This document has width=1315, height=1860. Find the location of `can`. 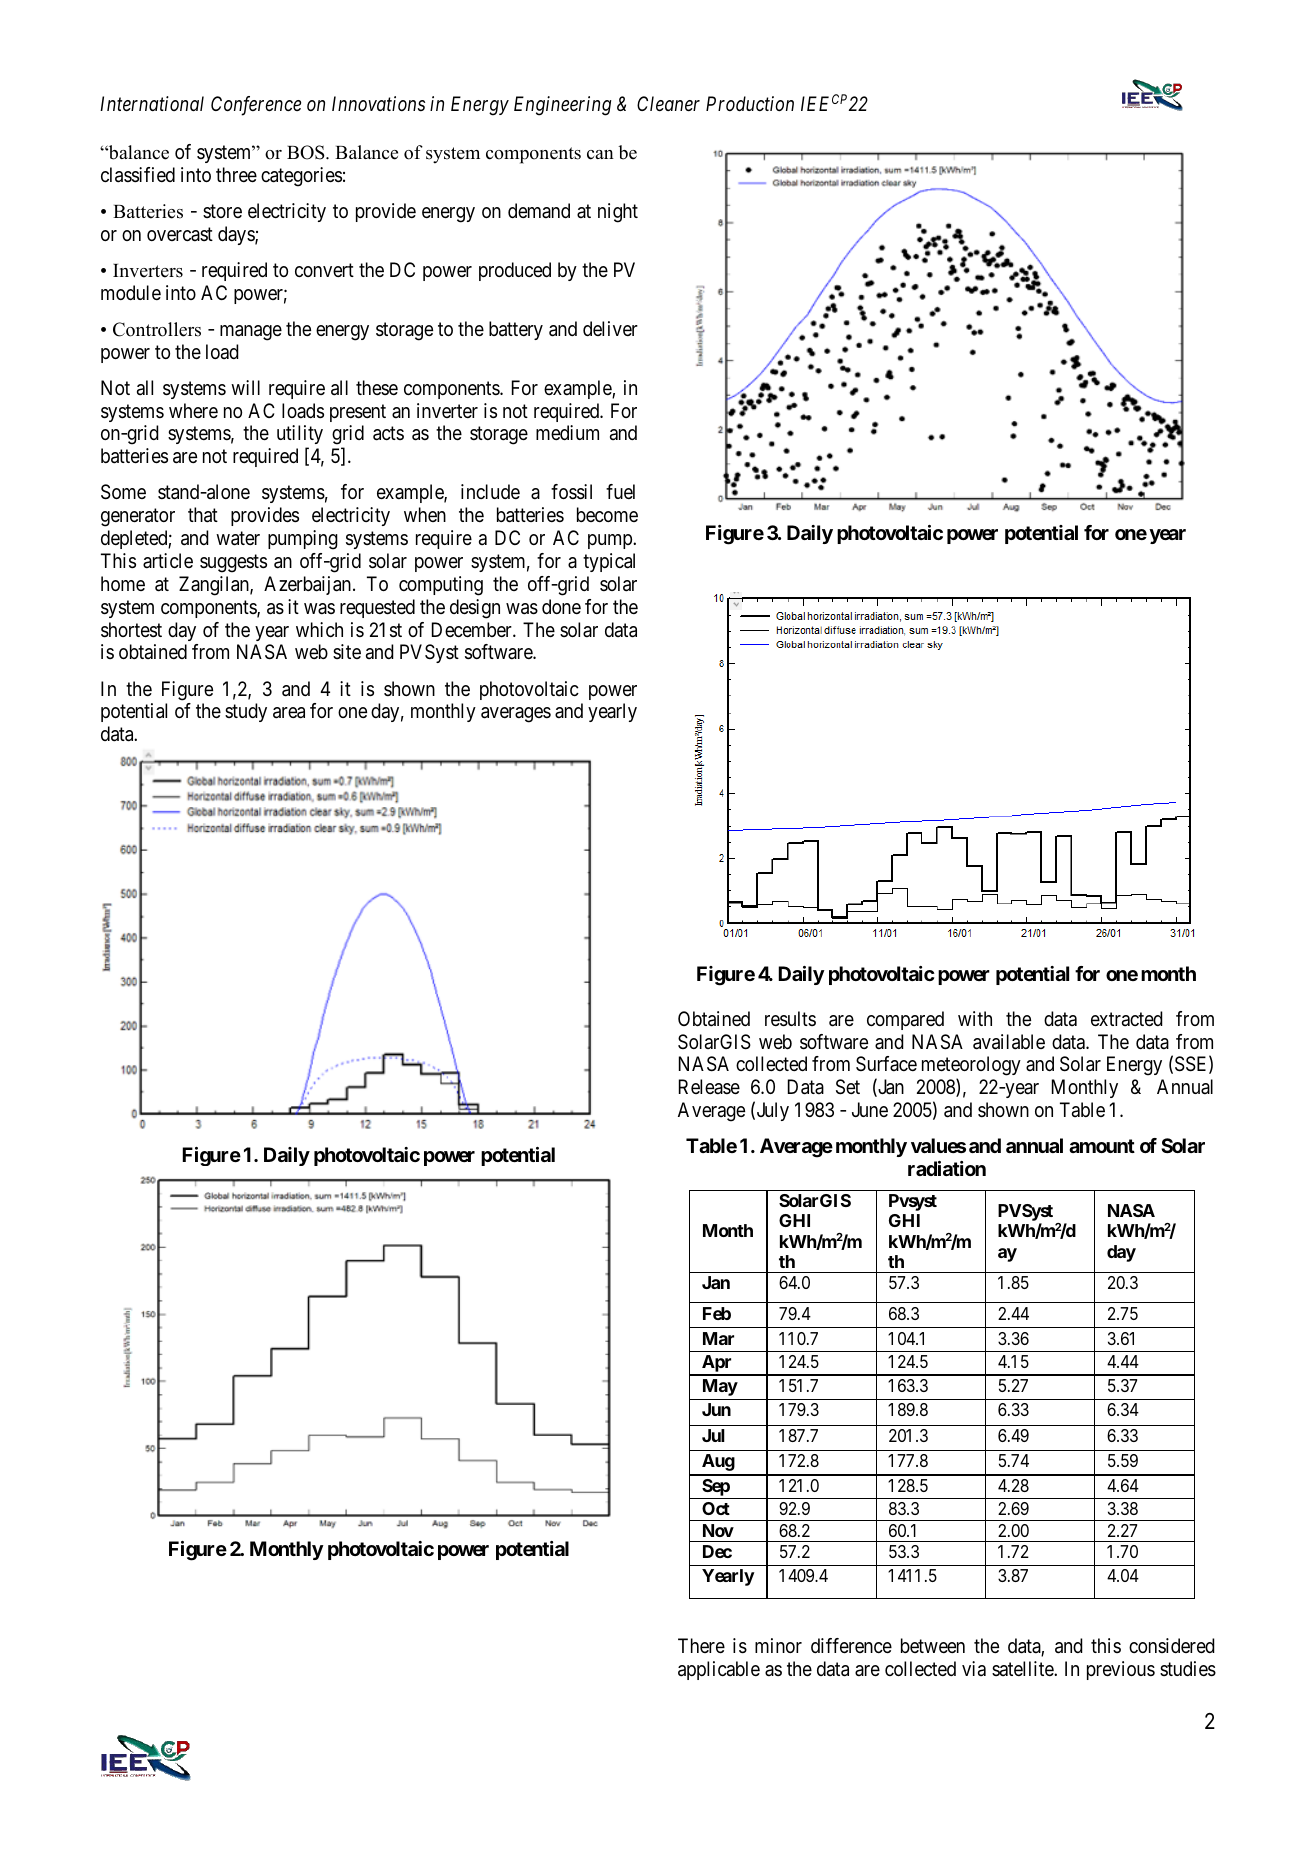

can is located at coordinates (600, 155).
